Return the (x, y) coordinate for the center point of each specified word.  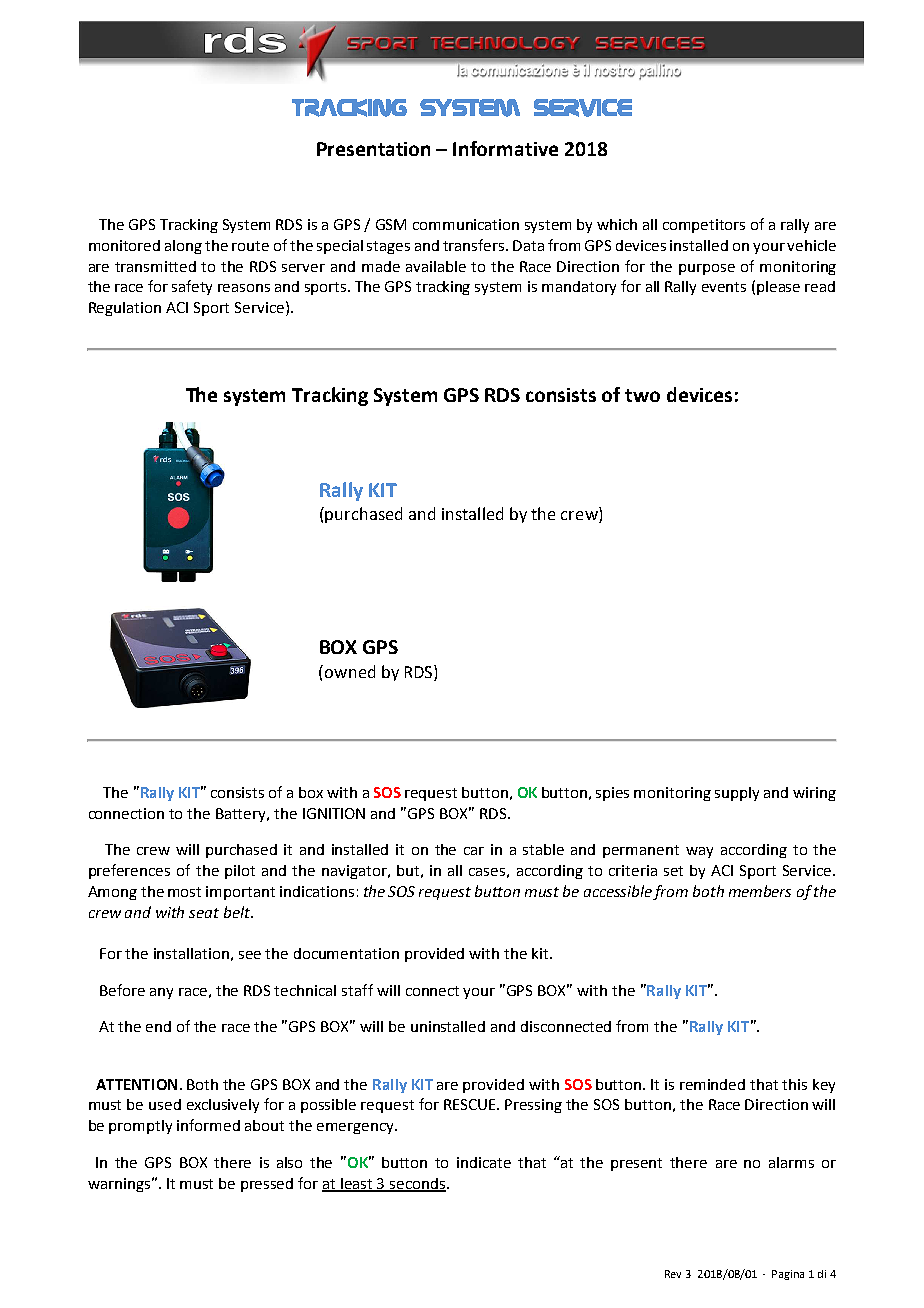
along (183, 247)
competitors (704, 226)
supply (737, 794)
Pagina (788, 1275)
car (474, 851)
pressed (267, 1185)
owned (350, 671)
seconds (418, 1184)
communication (466, 224)
